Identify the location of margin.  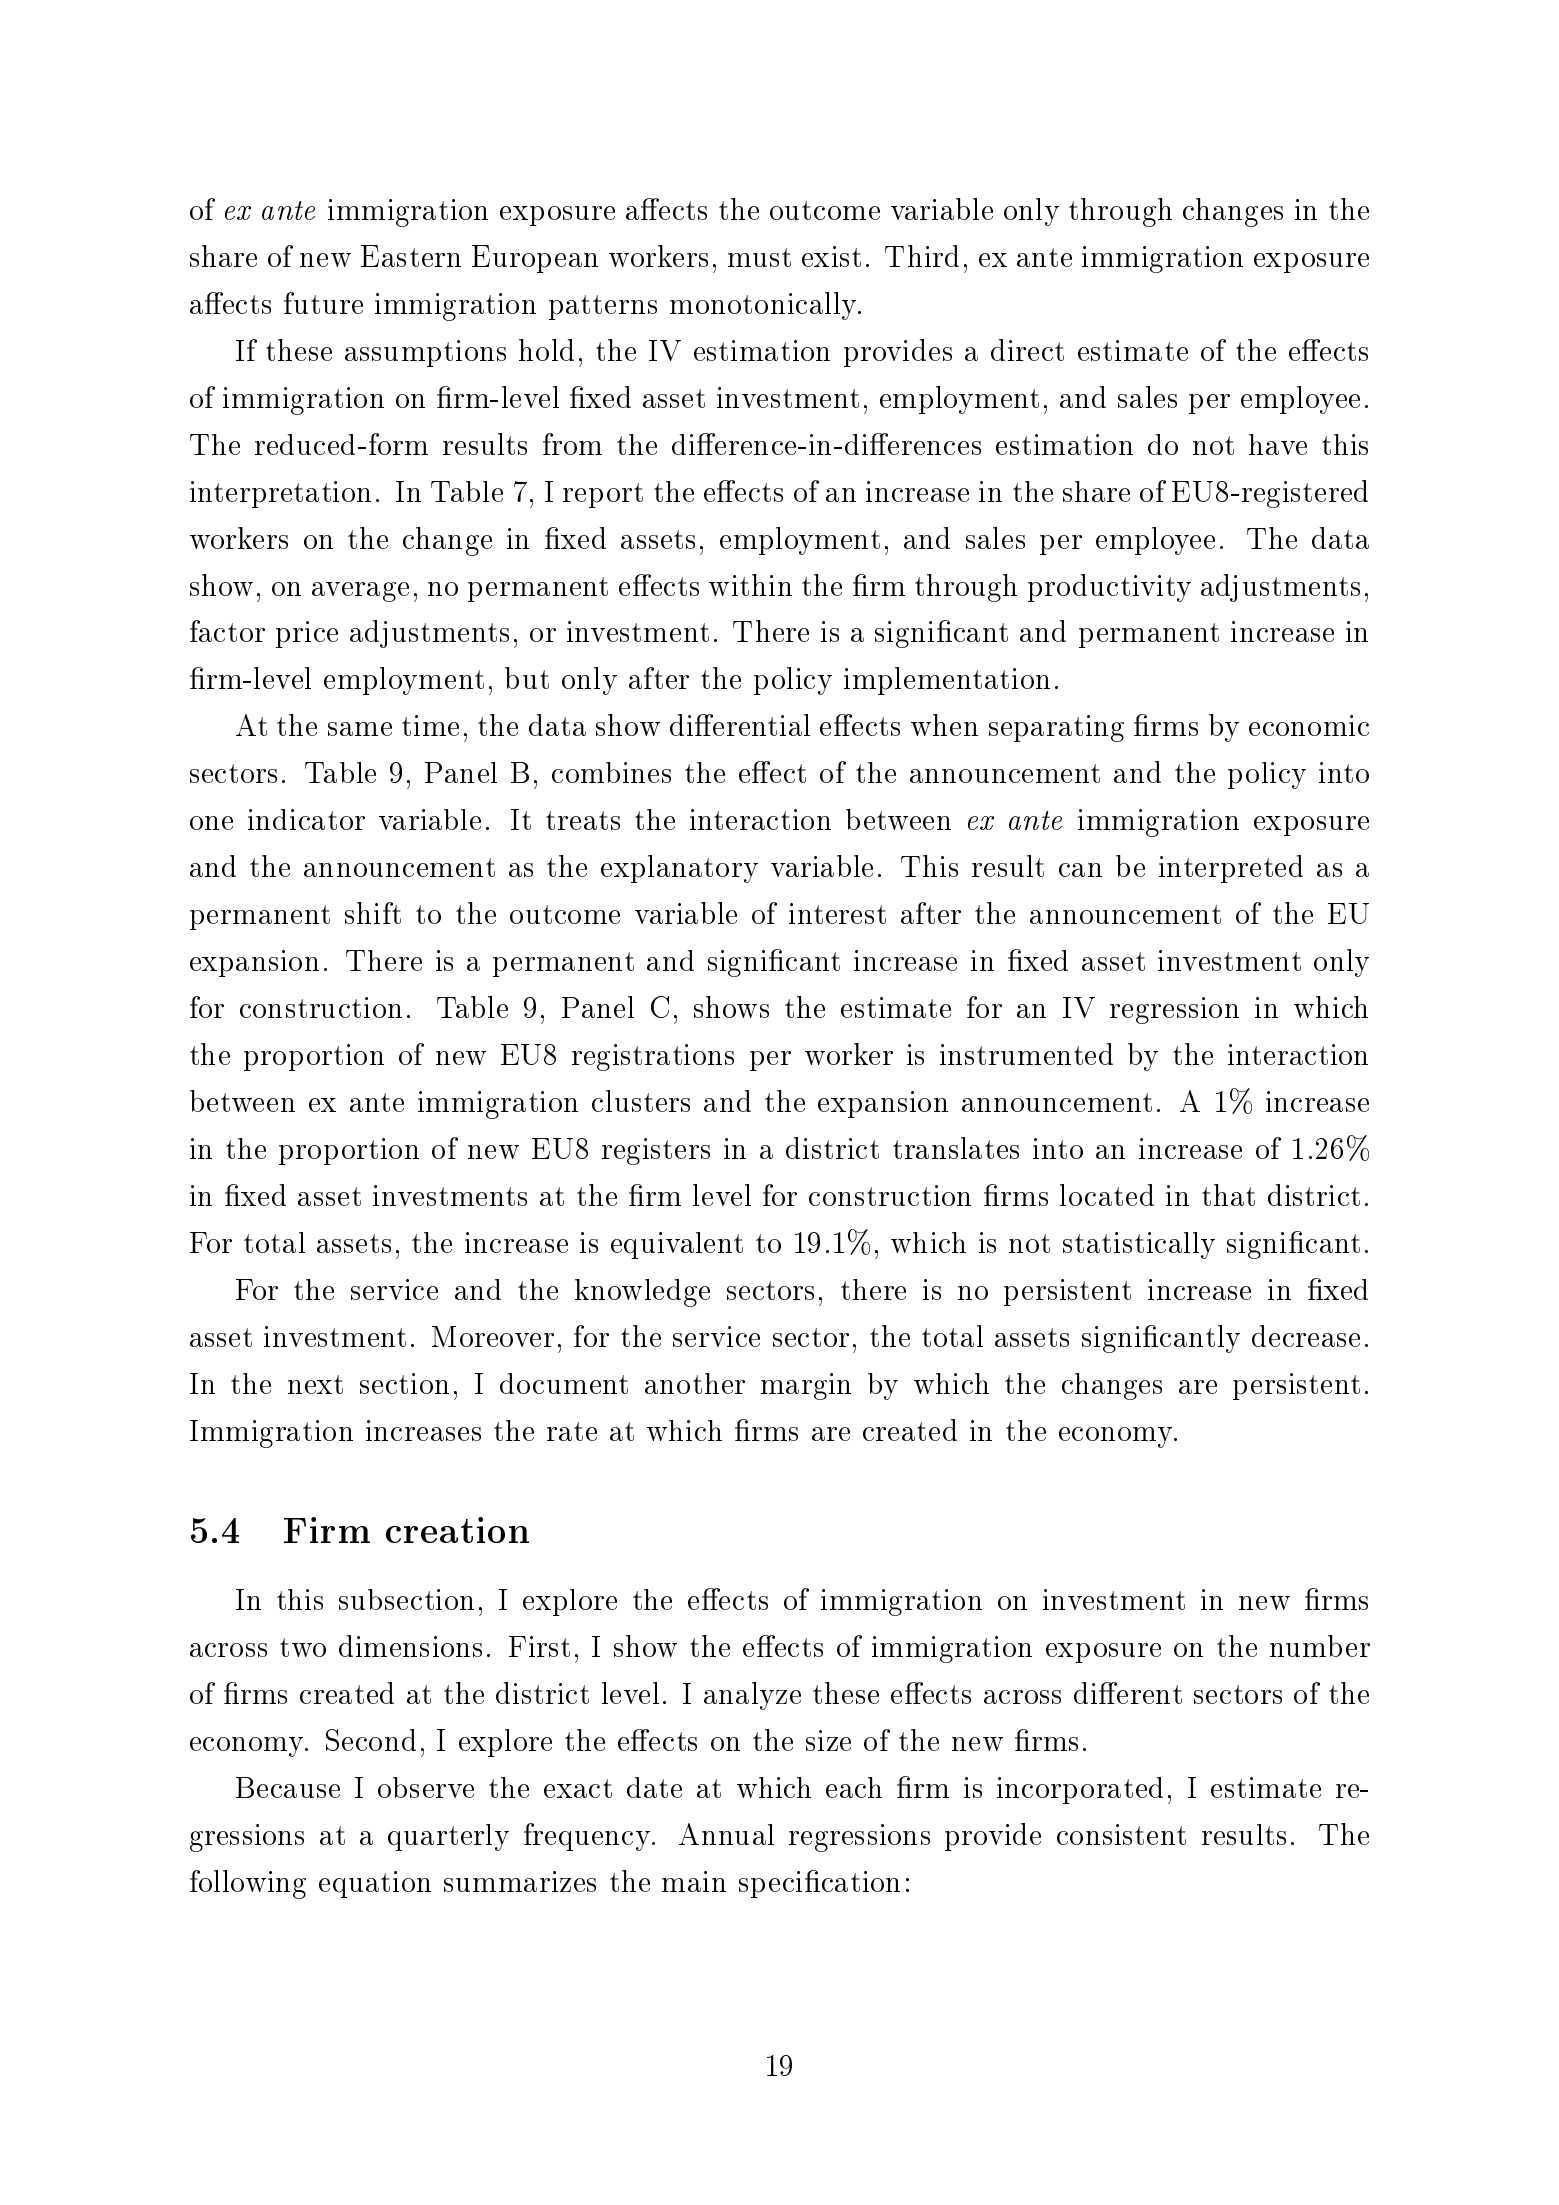
(806, 1386).
